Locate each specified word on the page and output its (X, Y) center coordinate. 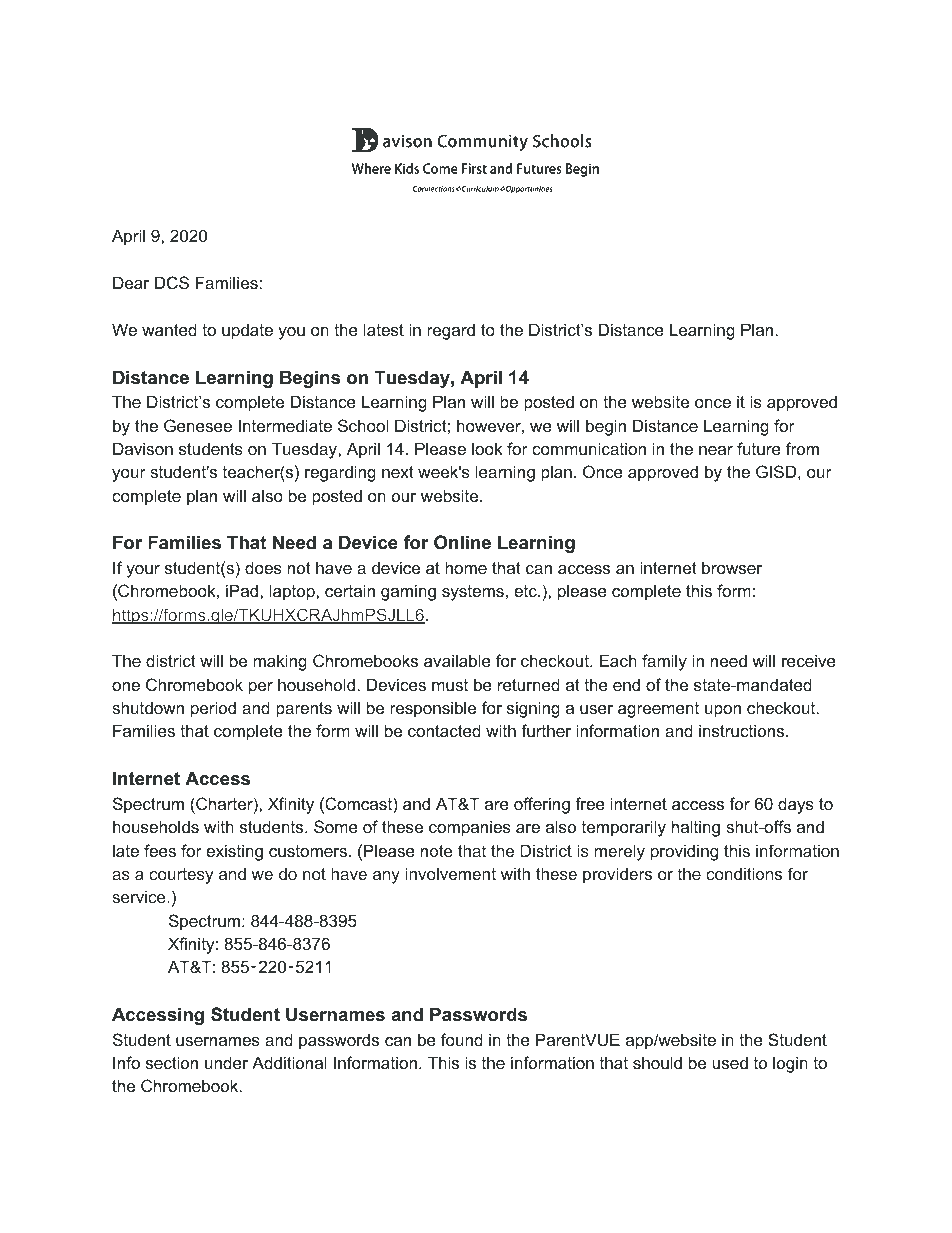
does (263, 567)
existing (234, 852)
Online (462, 542)
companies (470, 828)
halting (696, 828)
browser (732, 567)
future (759, 448)
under (226, 1062)
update (247, 331)
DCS (172, 282)
